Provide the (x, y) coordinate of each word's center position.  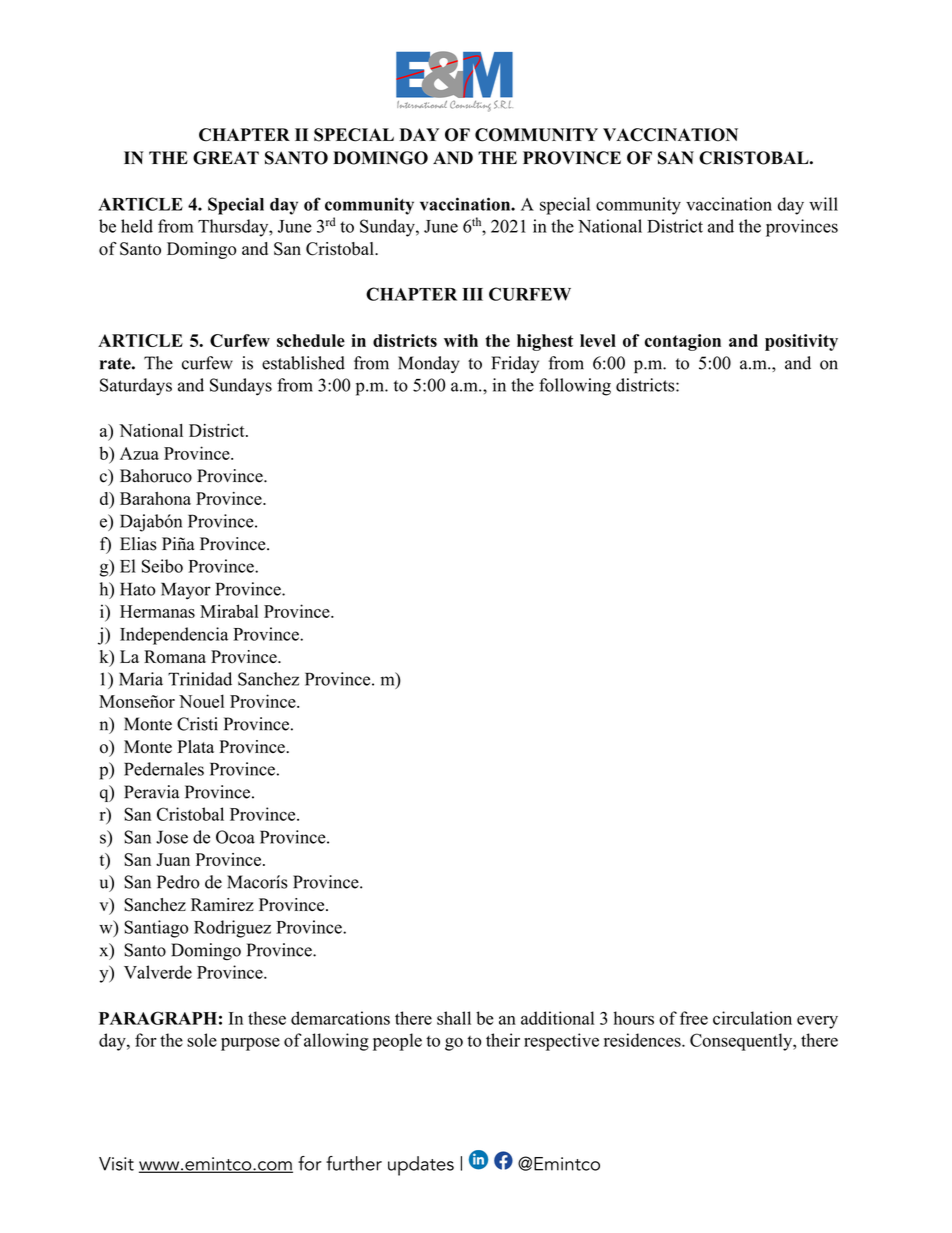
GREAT (226, 158)
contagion (682, 342)
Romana (175, 657)
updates (421, 1166)
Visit (116, 1164)
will (823, 204)
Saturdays (136, 387)
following (575, 387)
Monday (428, 364)
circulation (752, 1018)
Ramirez (222, 904)
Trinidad (200, 679)
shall (454, 1018)
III (472, 294)
